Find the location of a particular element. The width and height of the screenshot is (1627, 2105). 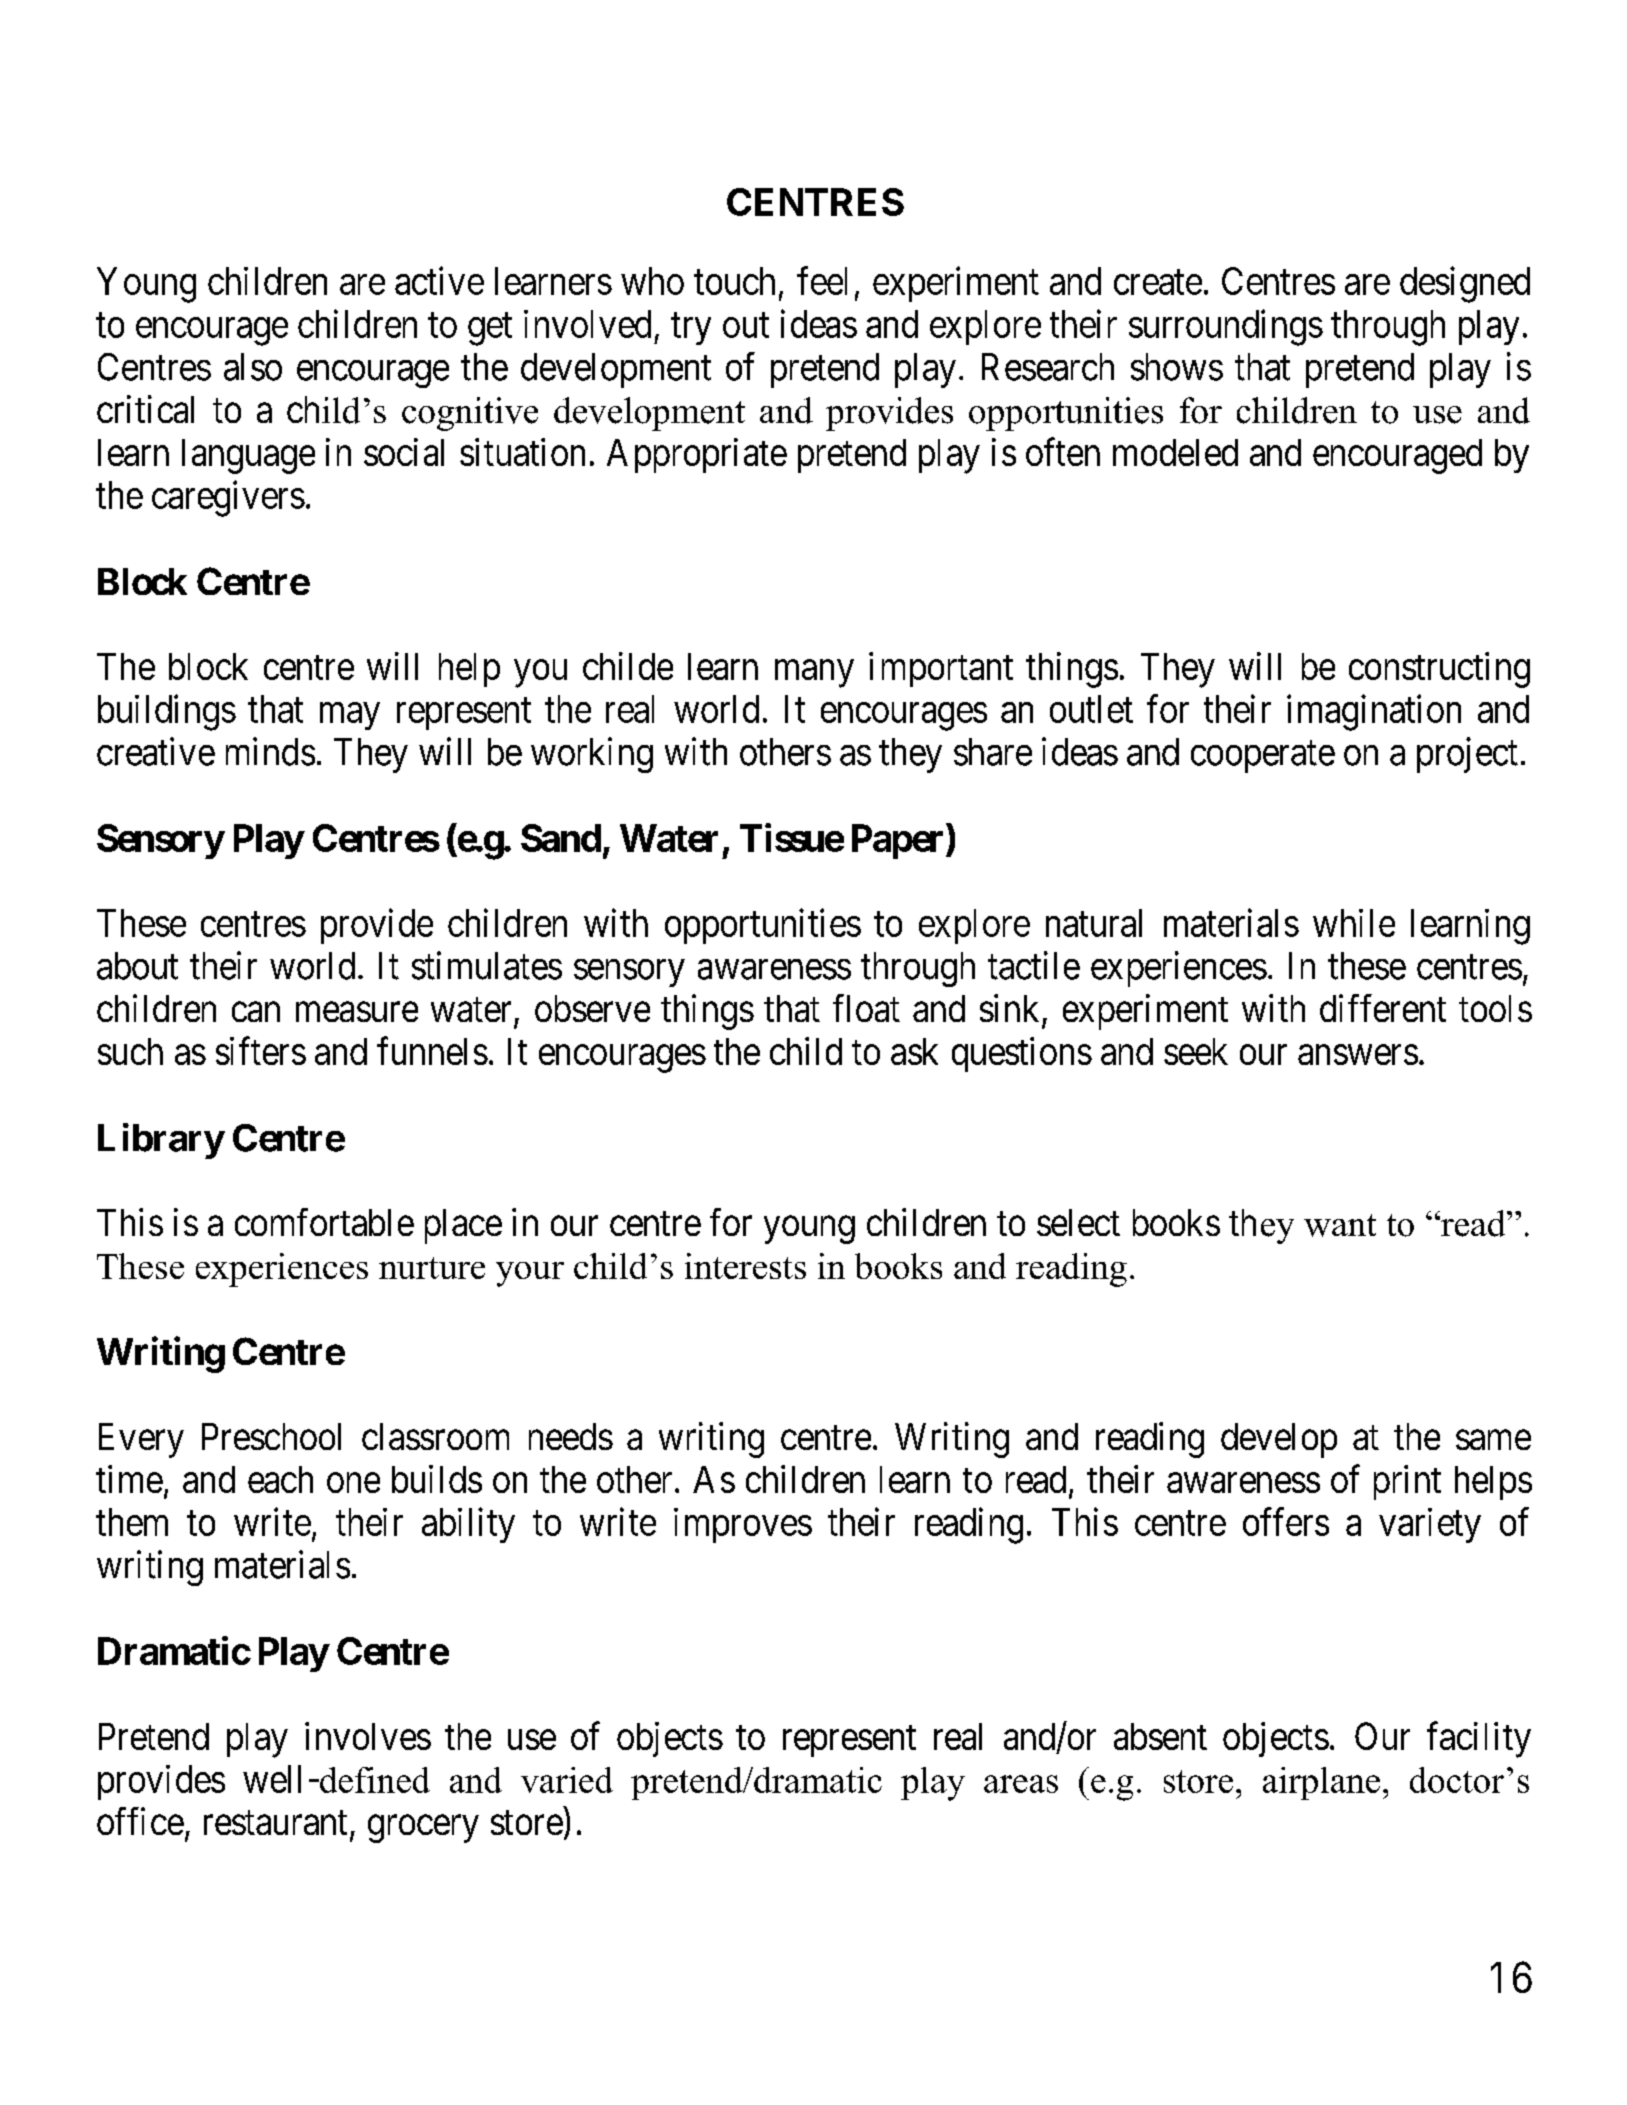

designed is located at coordinates (1465, 284).
